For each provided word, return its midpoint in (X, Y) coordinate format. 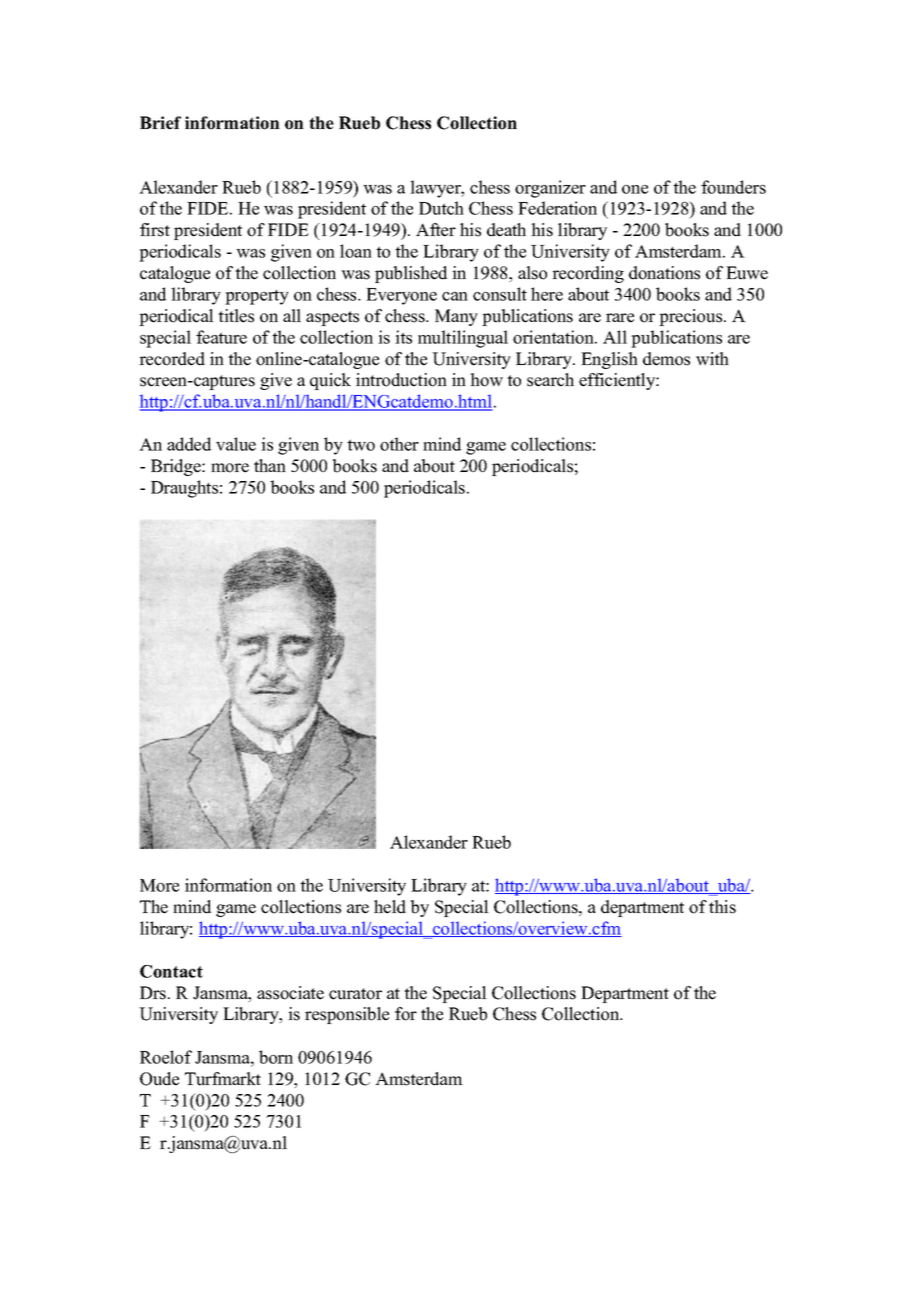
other (399, 444)
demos (666, 359)
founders (733, 187)
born (276, 1057)
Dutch (441, 208)
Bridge (177, 467)
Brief (160, 123)
